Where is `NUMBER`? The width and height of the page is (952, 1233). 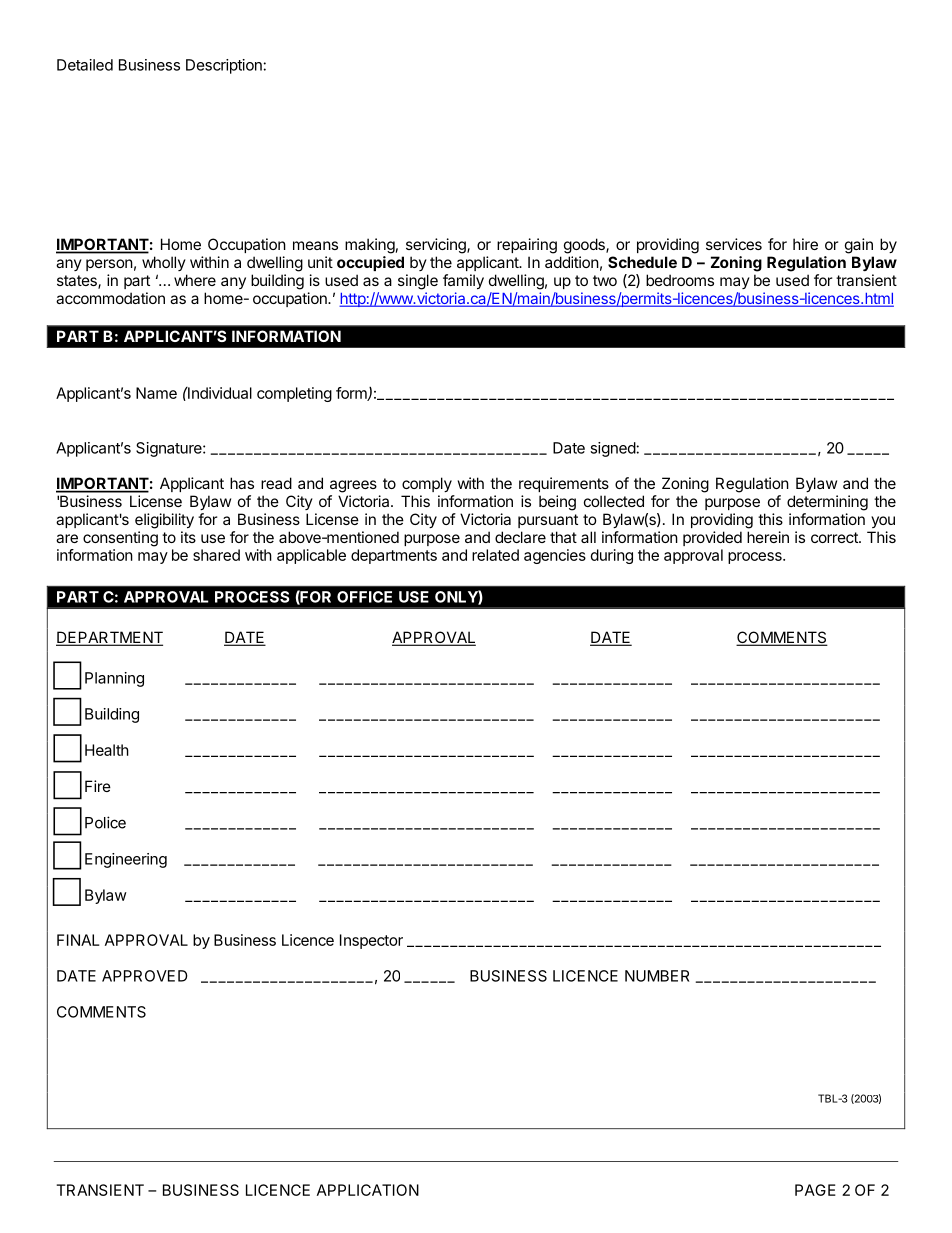 NUMBER is located at coordinates (657, 976).
